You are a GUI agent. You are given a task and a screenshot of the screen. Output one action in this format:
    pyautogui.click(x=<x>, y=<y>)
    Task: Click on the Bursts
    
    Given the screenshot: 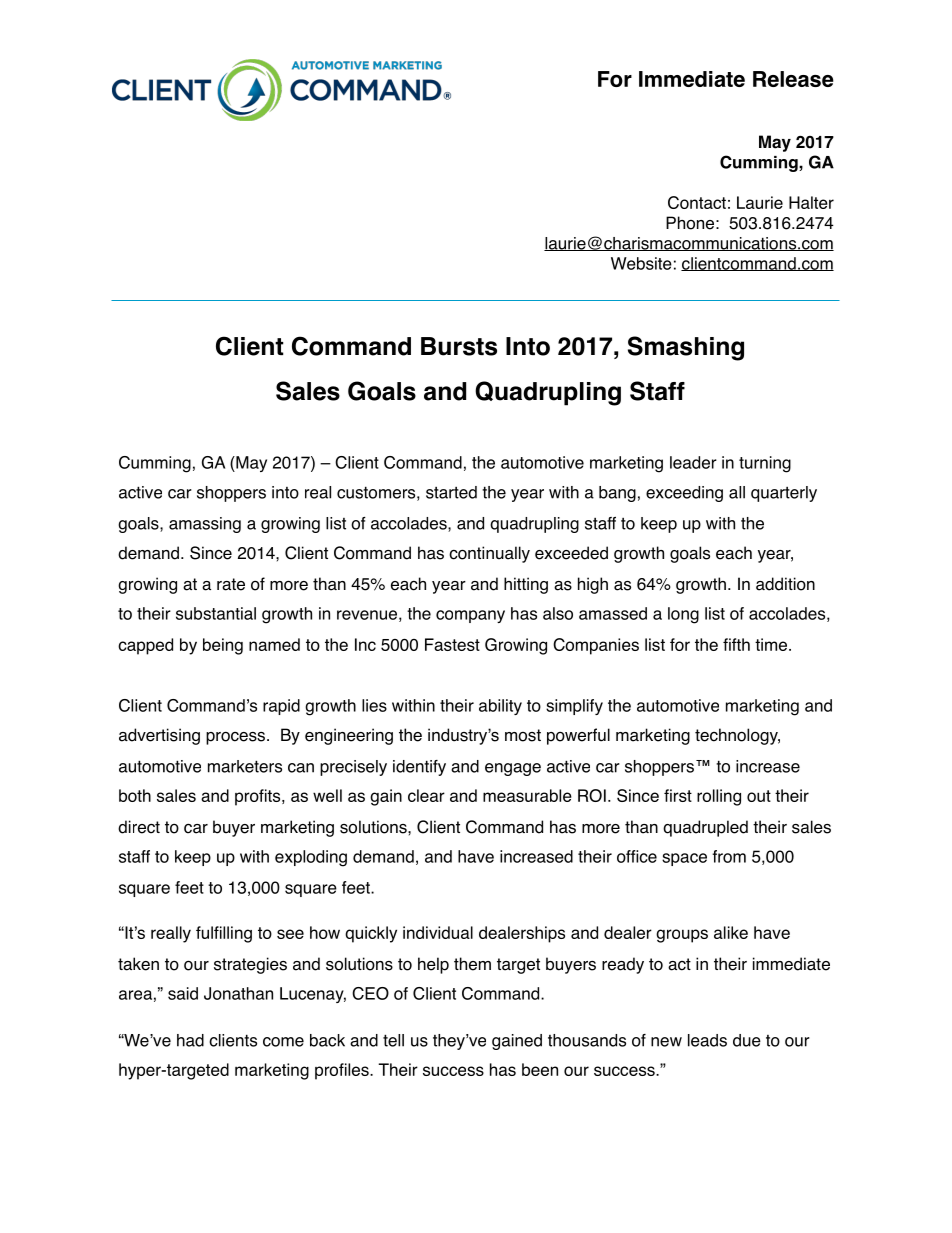 What is the action you would take?
    pyautogui.click(x=459, y=346)
